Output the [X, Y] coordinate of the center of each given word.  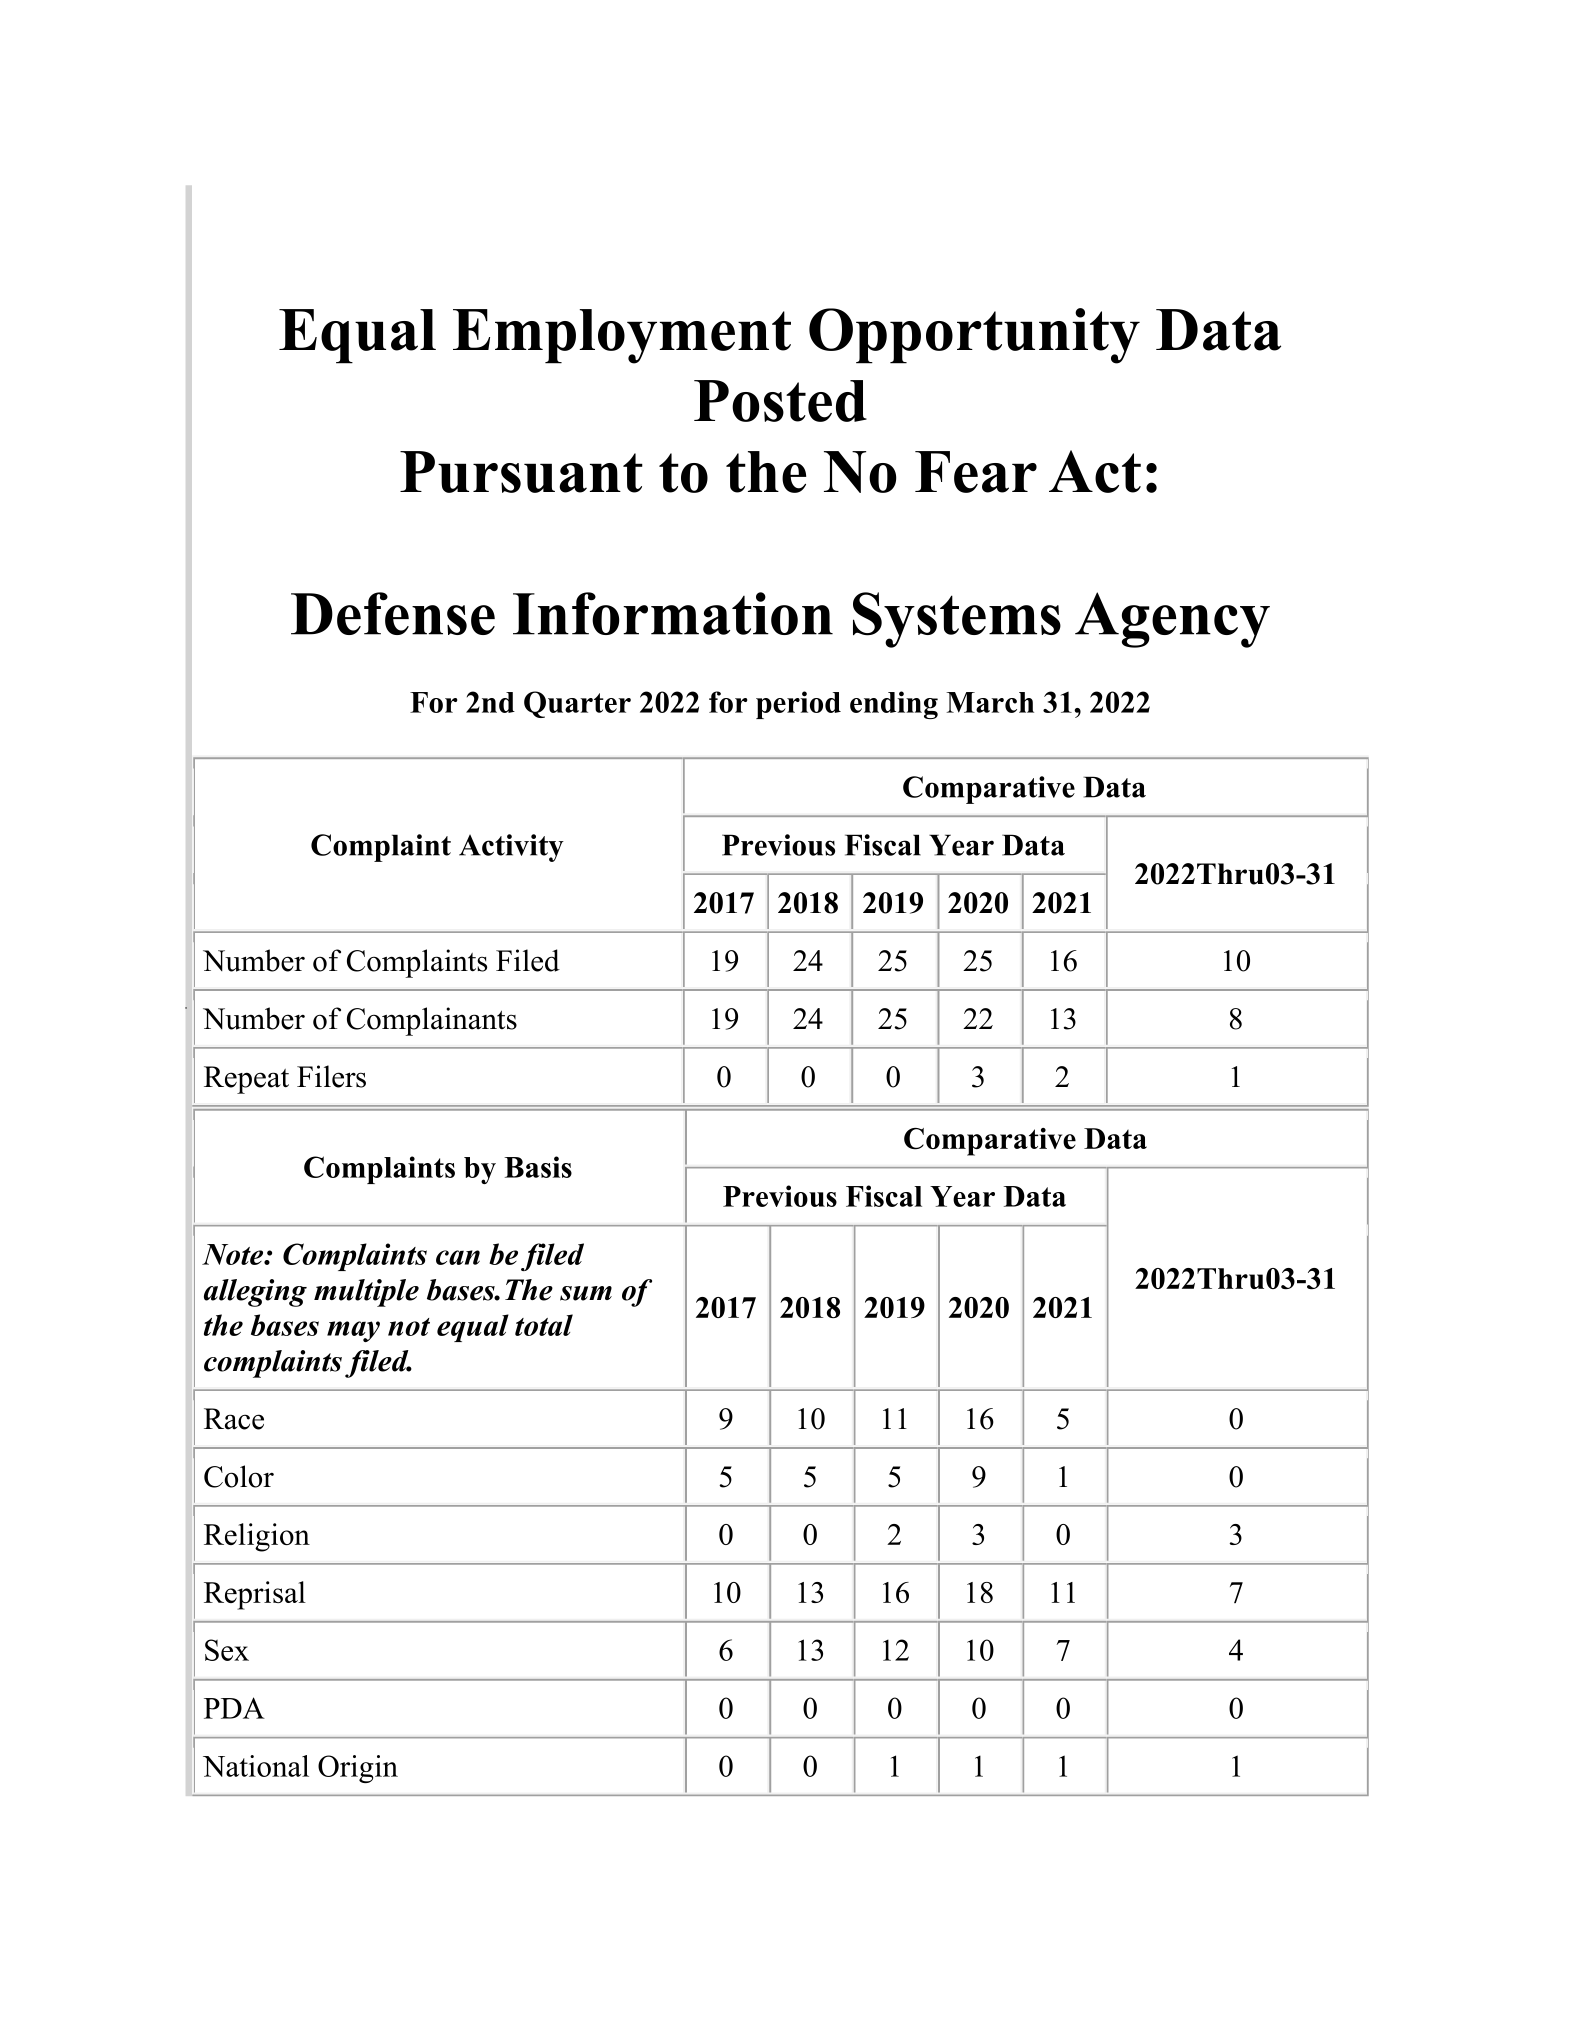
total [544, 1325]
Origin [358, 1769]
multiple [366, 1293]
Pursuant [521, 472]
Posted [780, 401]
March [990, 702]
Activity [511, 848]
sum [586, 1293]
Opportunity [974, 336]
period [798, 705]
